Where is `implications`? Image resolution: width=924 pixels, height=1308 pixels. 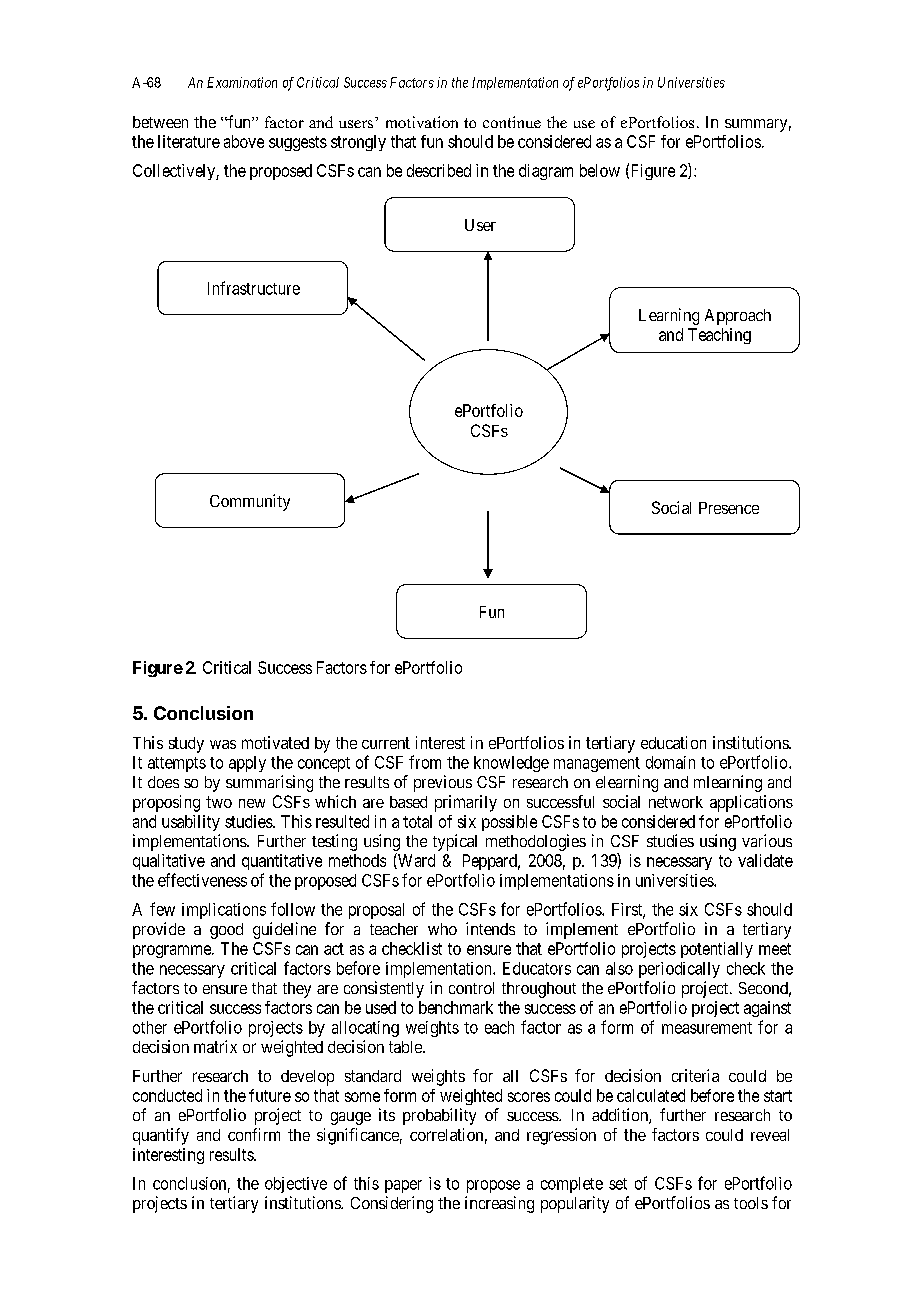 implications is located at coordinates (224, 911).
